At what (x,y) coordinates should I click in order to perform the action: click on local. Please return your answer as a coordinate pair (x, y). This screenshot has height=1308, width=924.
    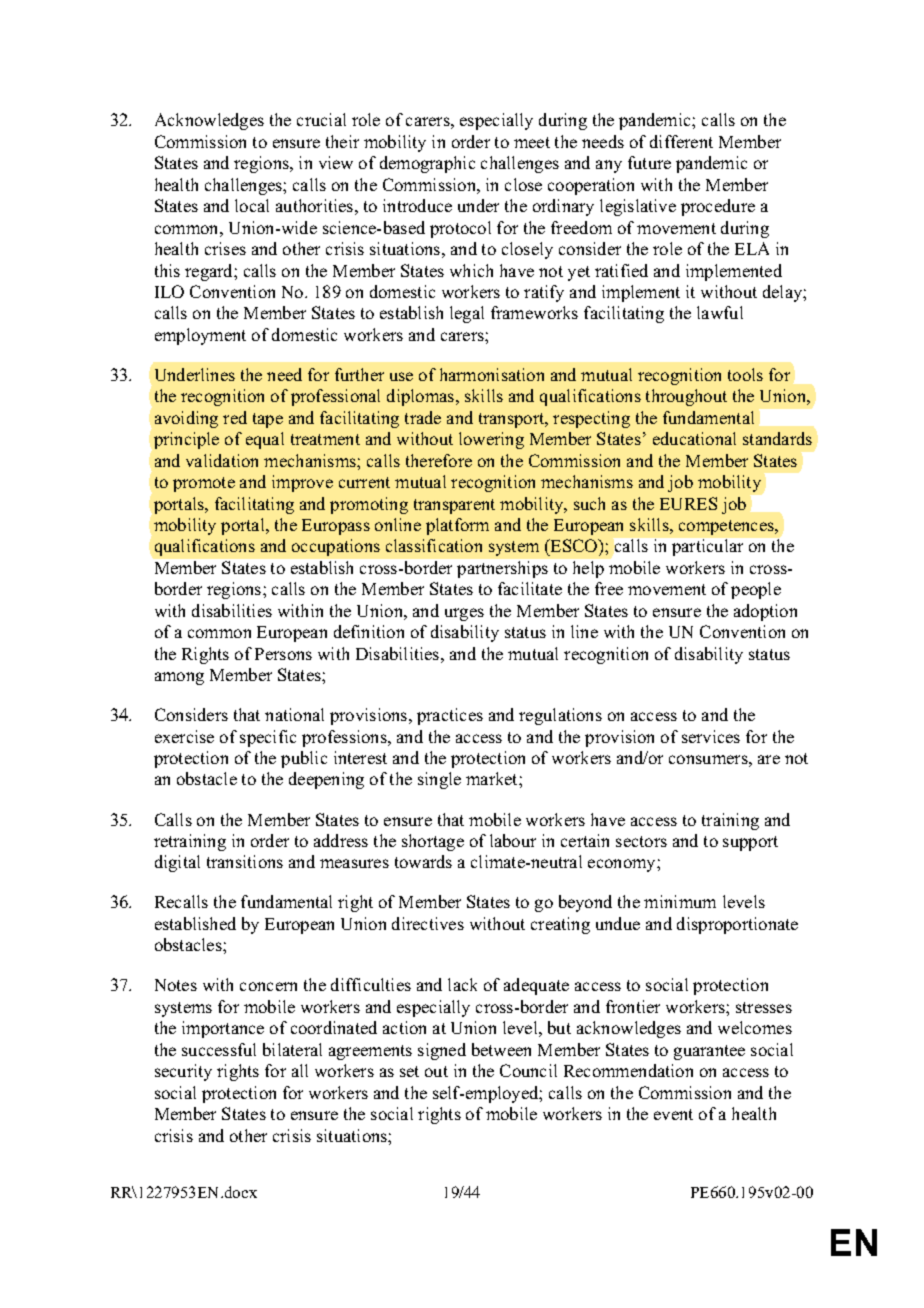
    Looking at the image, I should click on (252, 205).
